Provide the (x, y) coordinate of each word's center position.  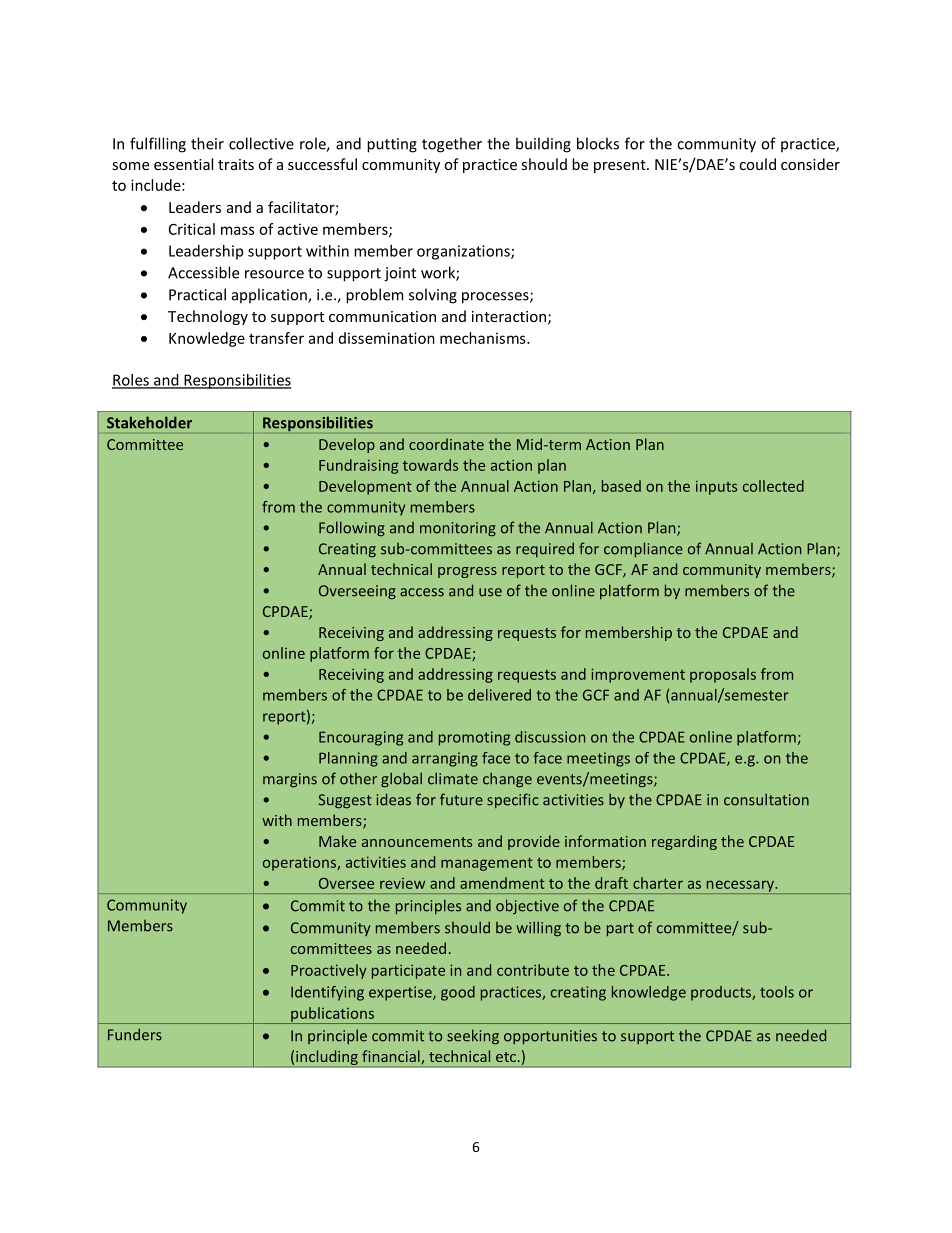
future (461, 799)
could (757, 164)
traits (236, 164)
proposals (723, 675)
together (452, 145)
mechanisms (484, 338)
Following (352, 529)
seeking (473, 1037)
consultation (766, 799)
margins (290, 780)
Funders (135, 1034)
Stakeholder (149, 422)
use (490, 592)
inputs (716, 487)
